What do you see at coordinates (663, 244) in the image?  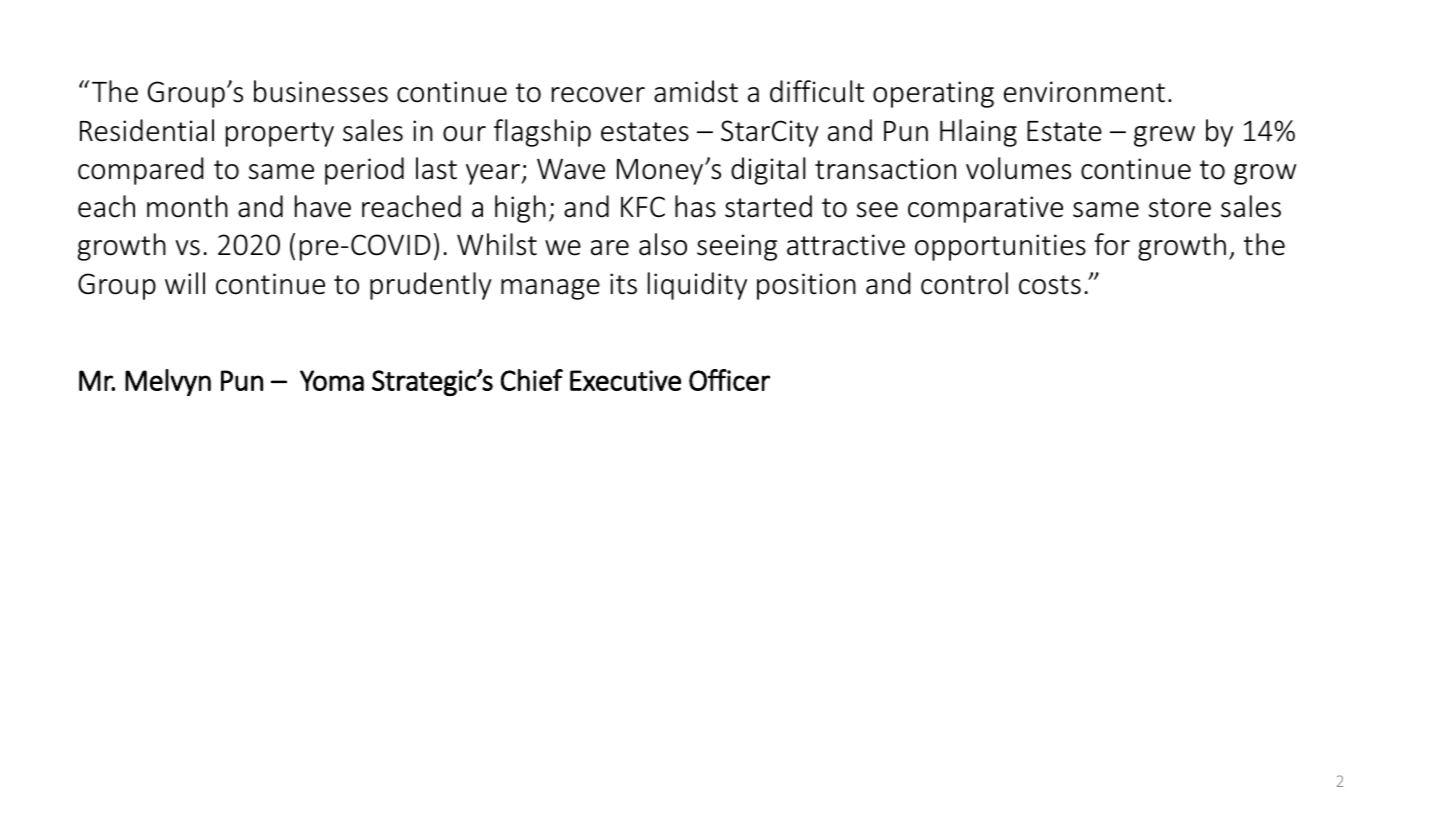 I see `also` at bounding box center [663, 244].
